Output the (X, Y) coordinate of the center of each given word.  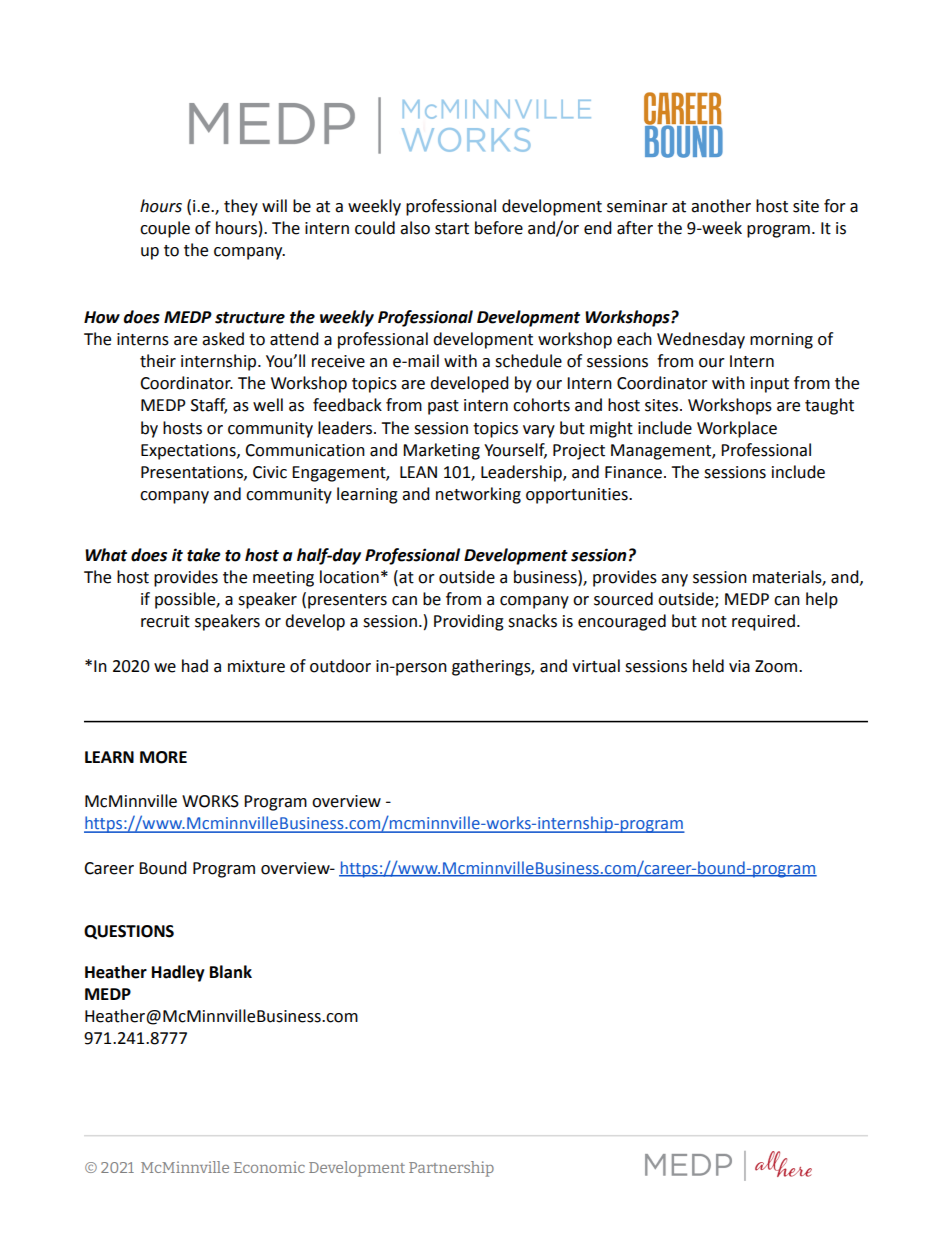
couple (165, 229)
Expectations (189, 452)
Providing (469, 622)
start (452, 229)
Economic (269, 1167)
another (721, 206)
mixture (256, 666)
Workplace (737, 429)
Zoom (777, 666)
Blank (231, 972)
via (739, 666)
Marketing (441, 451)
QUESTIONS (129, 932)
